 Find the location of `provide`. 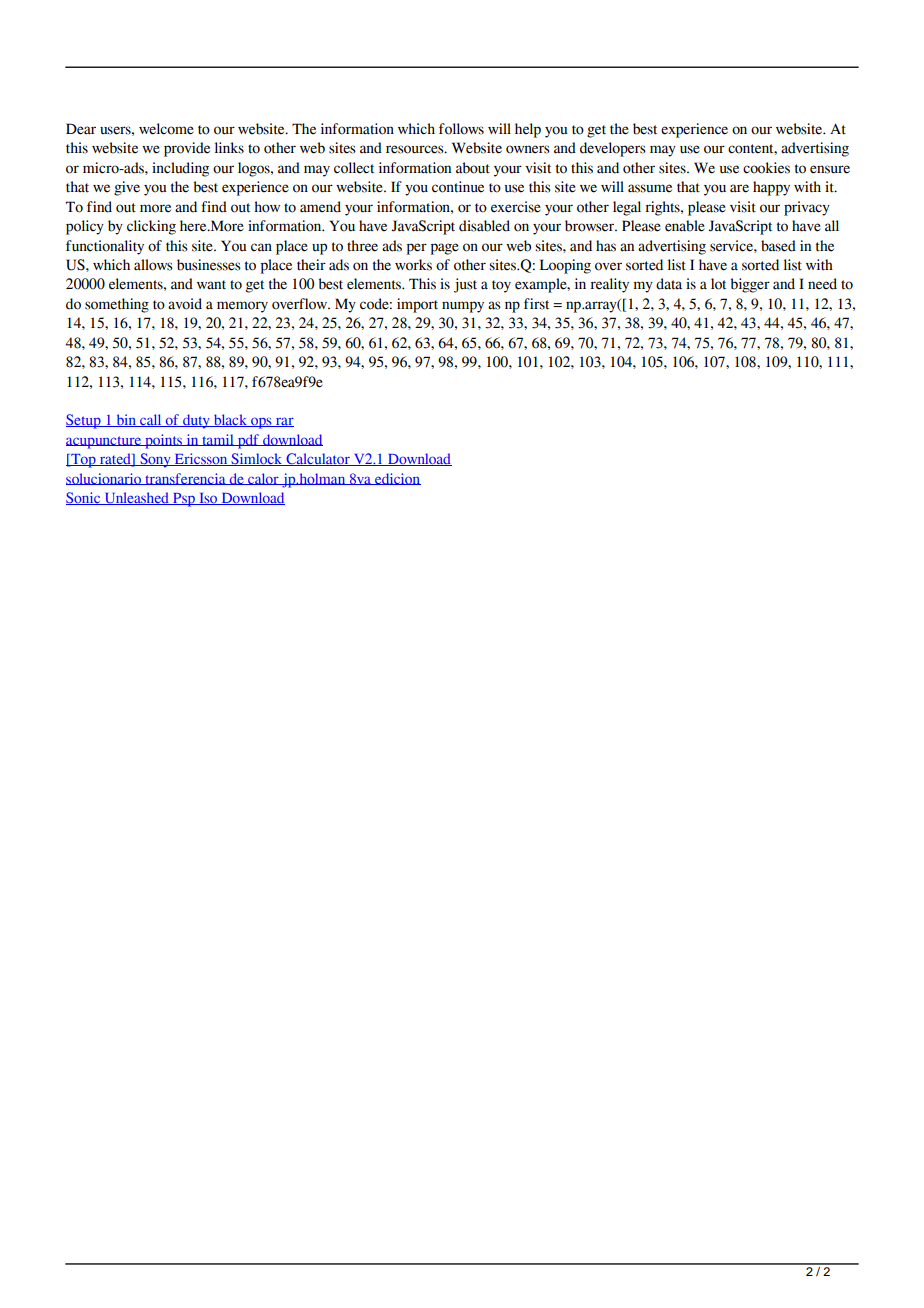

provide is located at coordinates (187, 149).
